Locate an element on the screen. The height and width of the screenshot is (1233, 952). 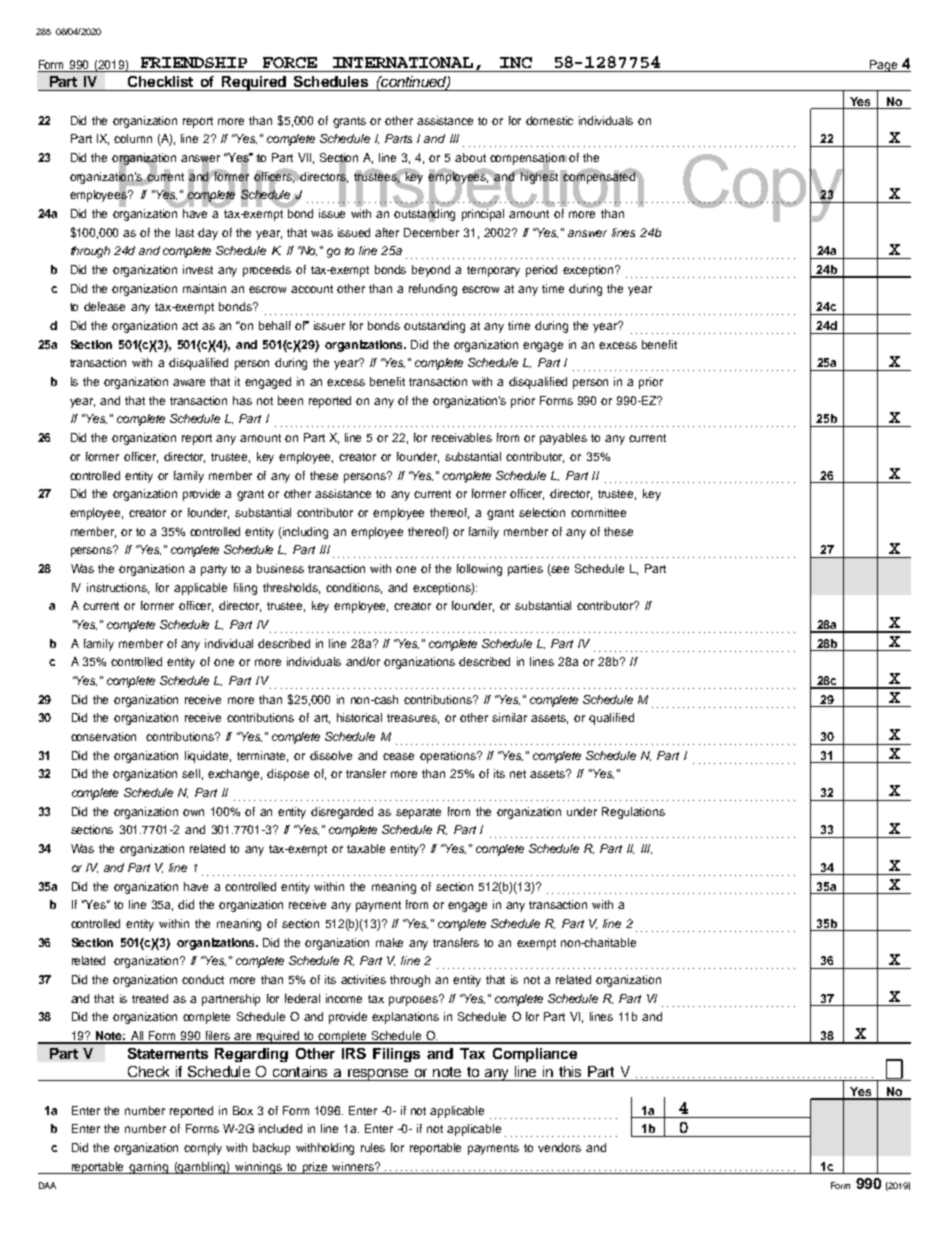
rules is located at coordinates (373, 1147).
